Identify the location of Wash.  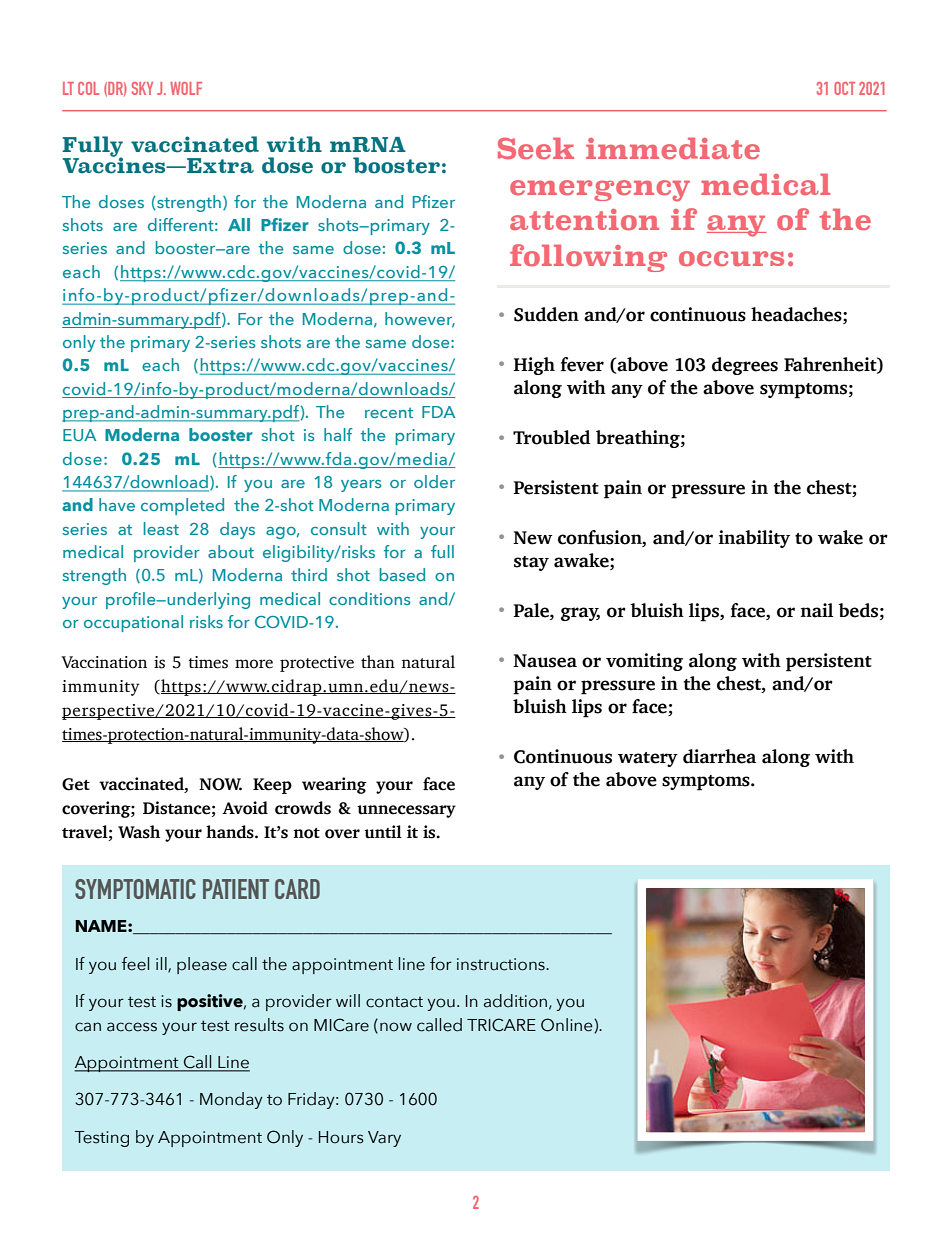
(139, 832).
